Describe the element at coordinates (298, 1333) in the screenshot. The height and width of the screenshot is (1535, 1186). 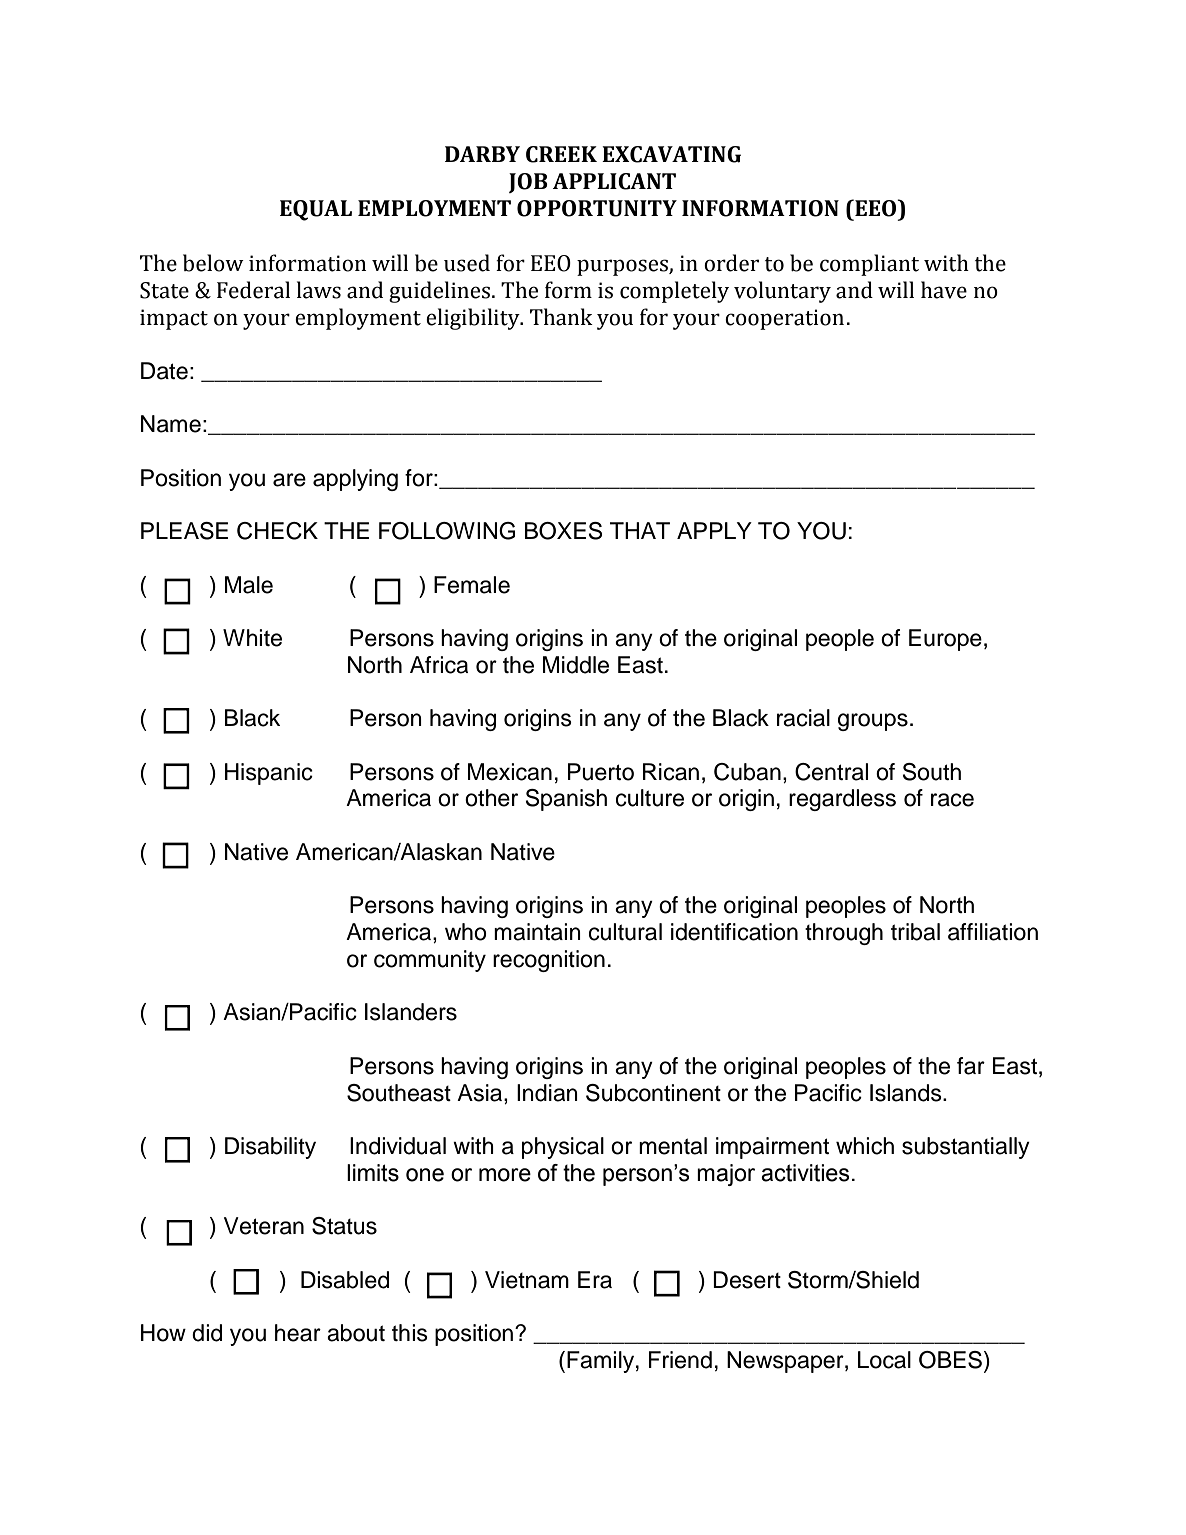
I see `hear` at that location.
